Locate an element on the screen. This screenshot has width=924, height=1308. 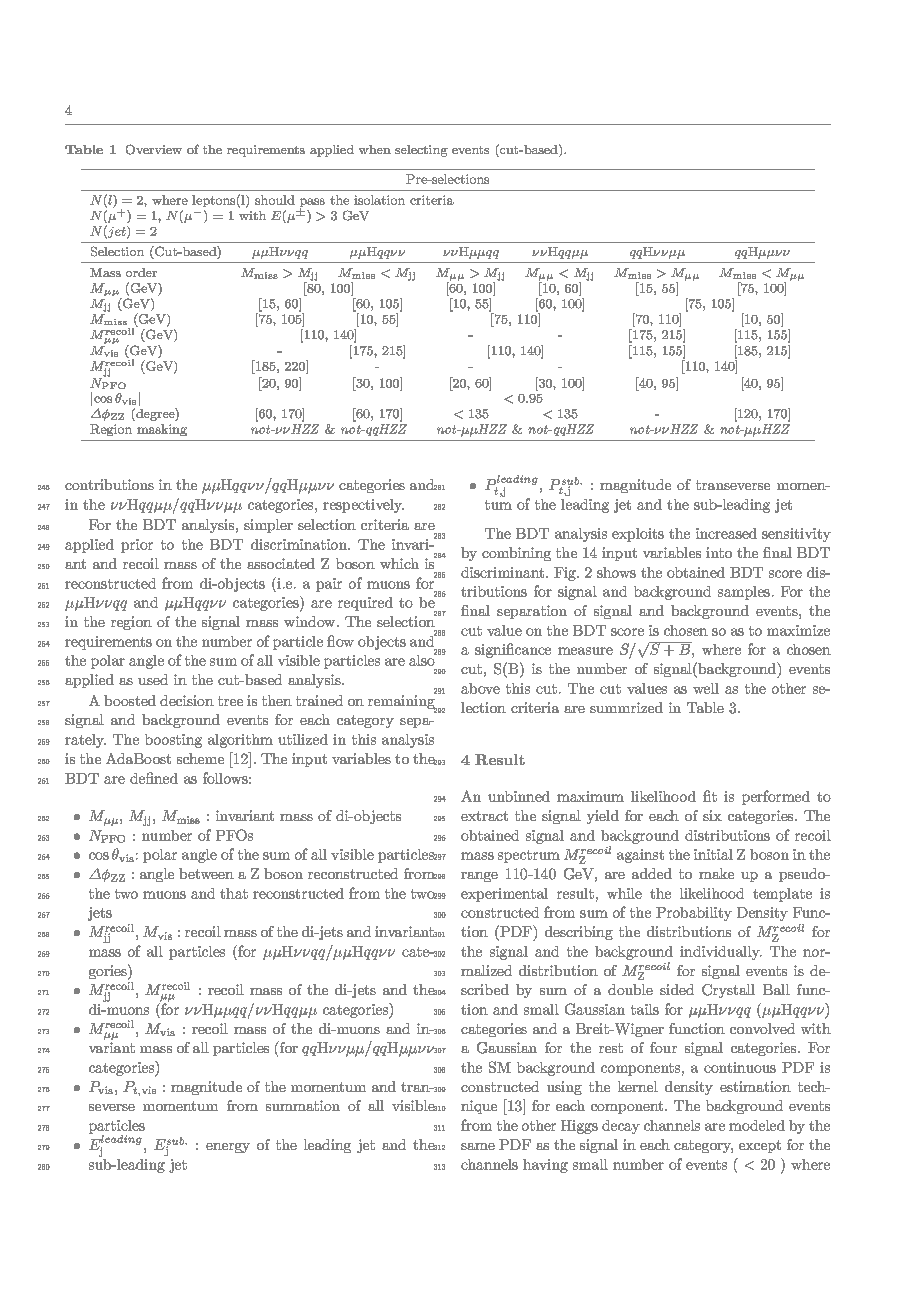
when is located at coordinates (375, 149).
